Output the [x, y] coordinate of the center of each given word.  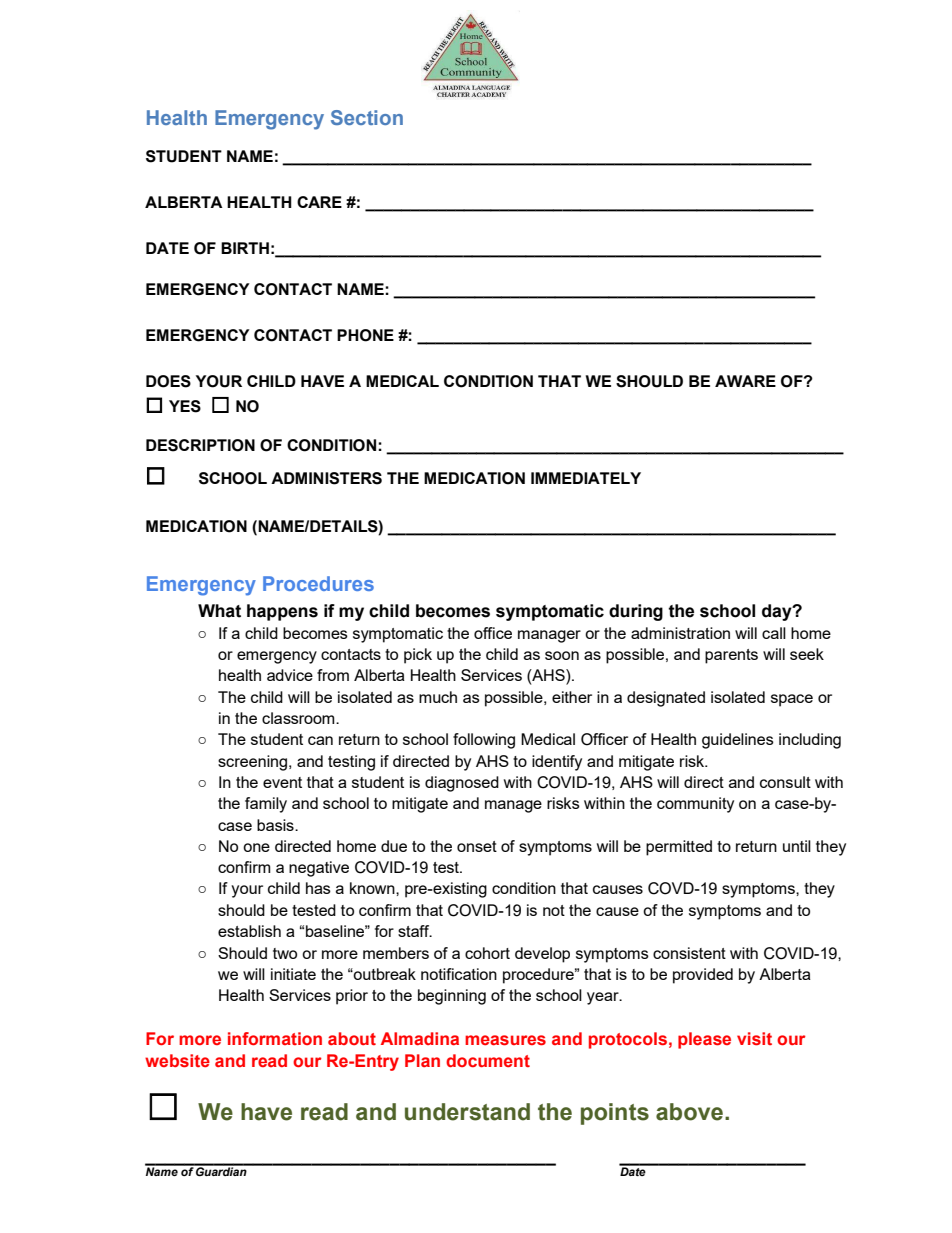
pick [418, 656]
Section [367, 117]
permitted [679, 848]
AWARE [745, 381]
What [219, 611]
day [778, 612]
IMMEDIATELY [586, 478]
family [266, 805]
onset [477, 846]
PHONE [365, 335]
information [275, 1038]
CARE [319, 202]
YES [185, 406]
